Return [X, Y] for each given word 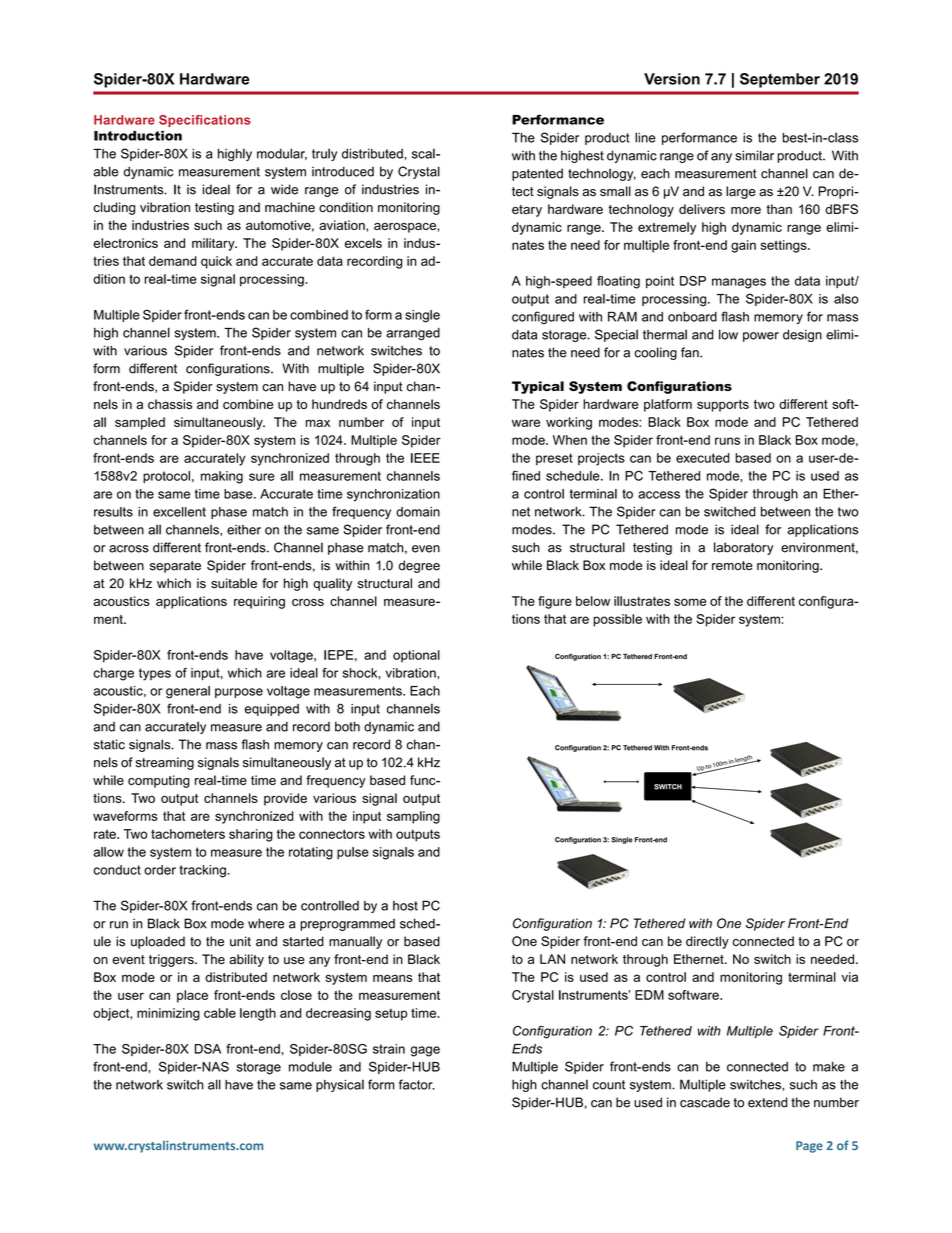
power [761, 337]
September [780, 80]
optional [416, 656]
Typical [538, 387]
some [690, 602]
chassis [170, 404]
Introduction [138, 136]
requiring [259, 602]
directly [707, 942]
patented [537, 174]
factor [417, 1084]
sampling [413, 817]
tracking [203, 871]
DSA [208, 1049]
